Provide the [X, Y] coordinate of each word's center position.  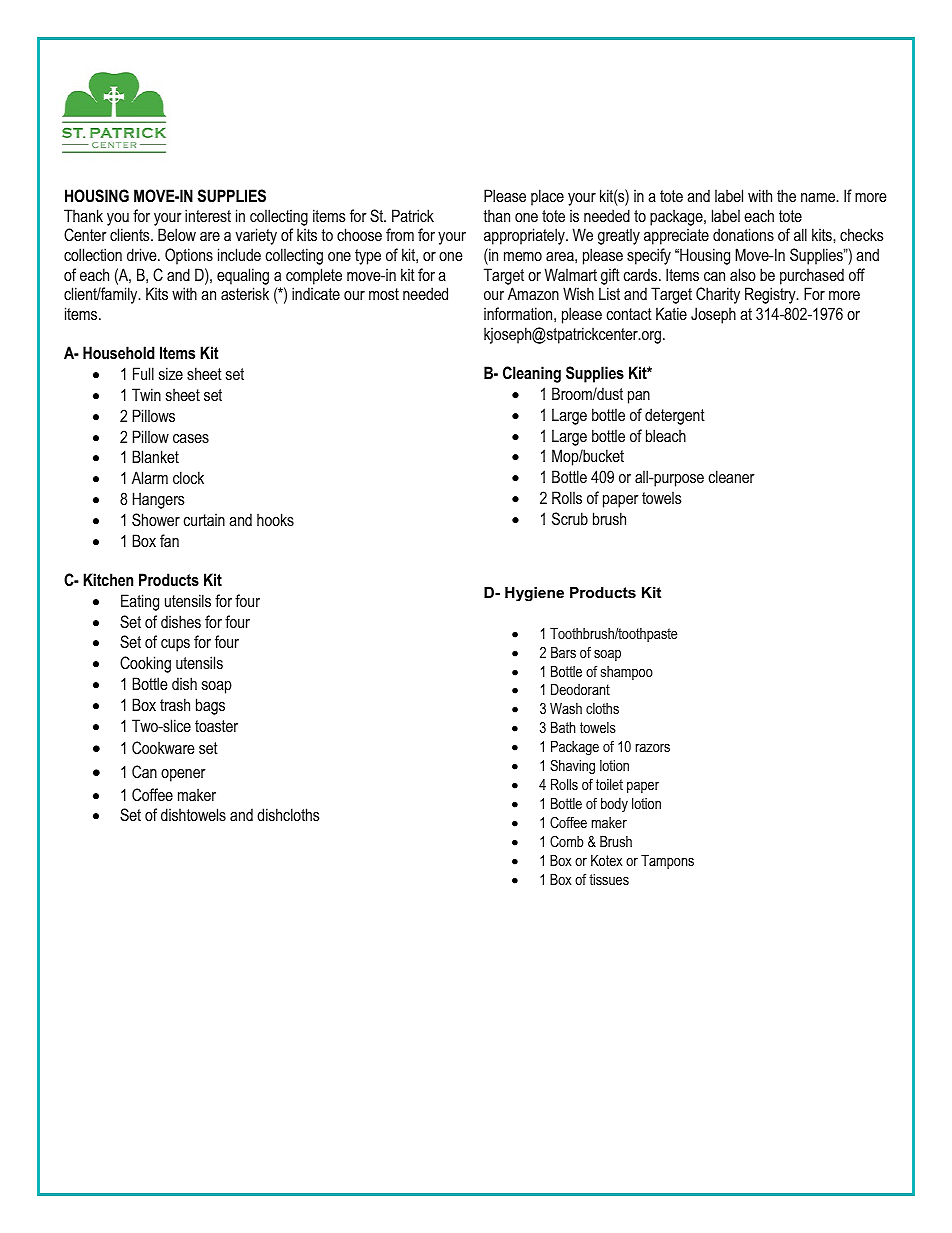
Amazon [533, 293]
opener [183, 775]
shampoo [627, 673]
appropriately [525, 236]
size [171, 373]
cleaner [732, 476]
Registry [771, 295]
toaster [216, 726]
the [786, 195]
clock [188, 477]
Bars [563, 652]
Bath [563, 727]
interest [208, 215]
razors [653, 748]
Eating [140, 602]
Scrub [570, 518]
